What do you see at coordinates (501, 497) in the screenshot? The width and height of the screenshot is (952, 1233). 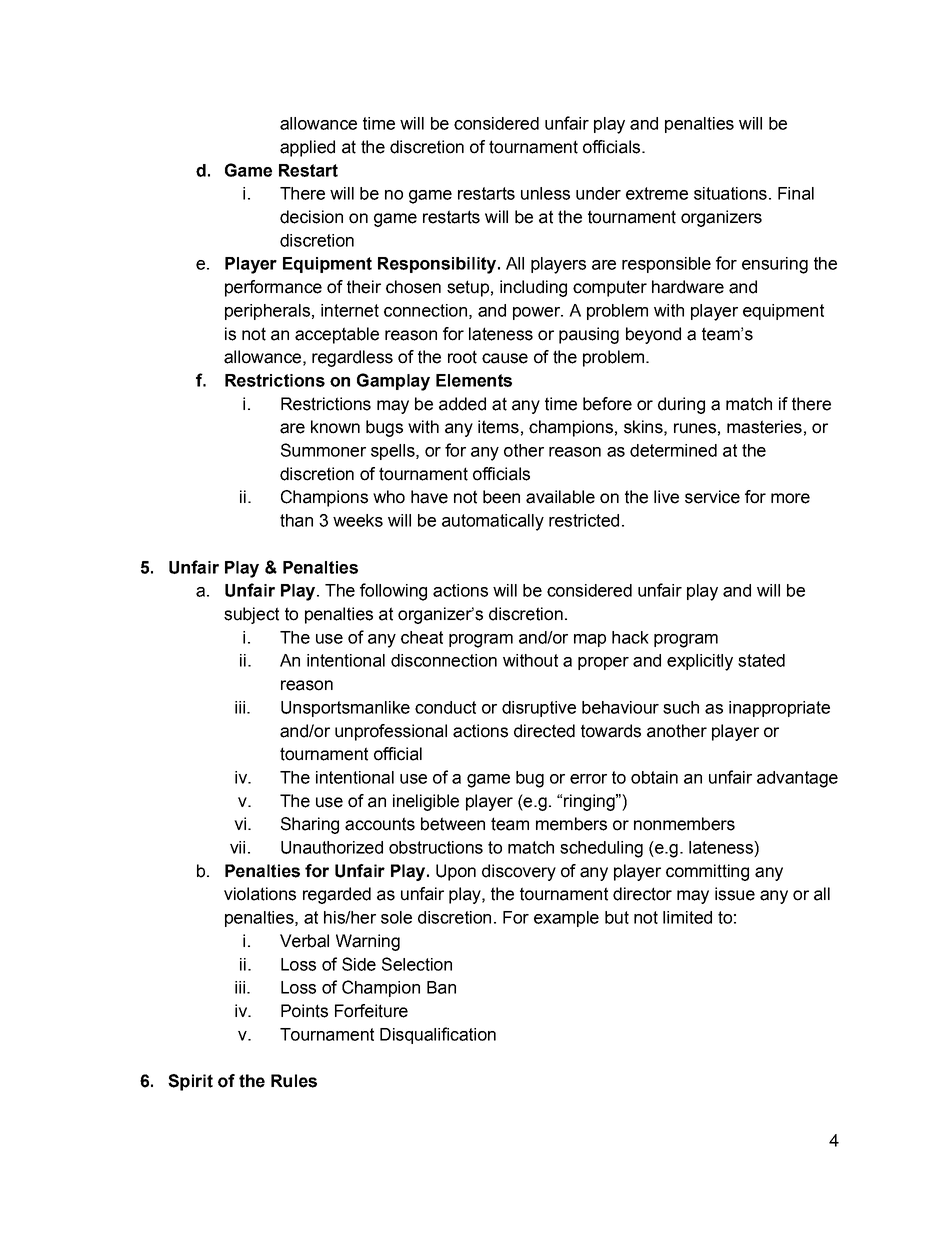 I see `been` at bounding box center [501, 497].
